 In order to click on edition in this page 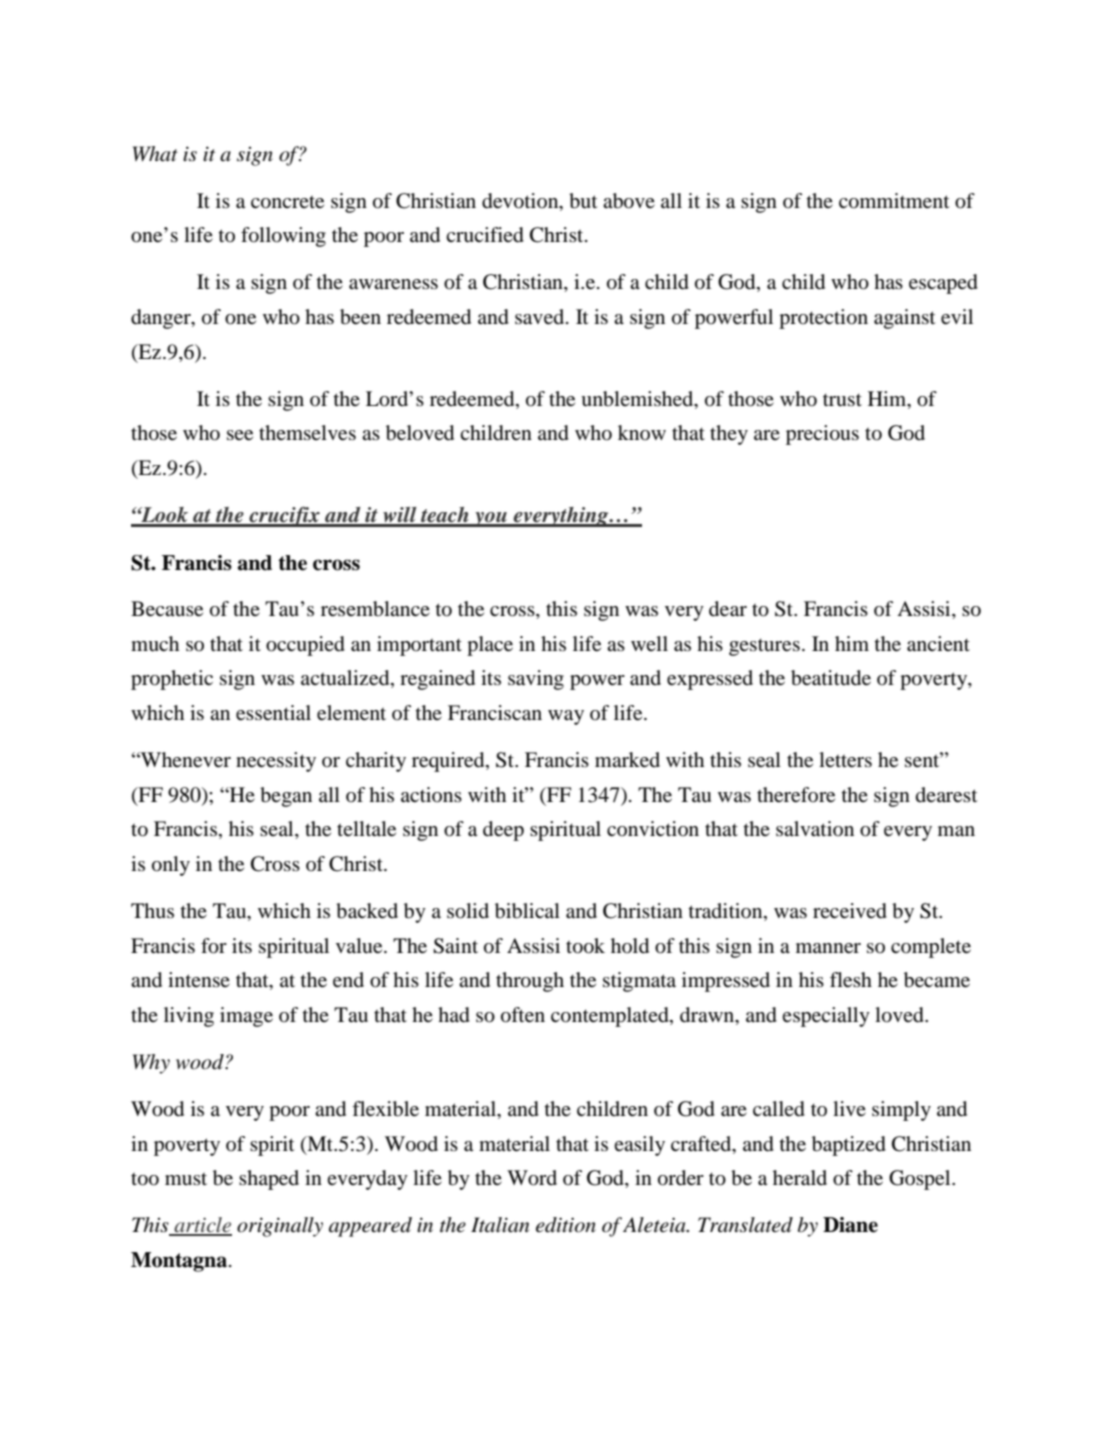, I will do `click(566, 1225)`.
